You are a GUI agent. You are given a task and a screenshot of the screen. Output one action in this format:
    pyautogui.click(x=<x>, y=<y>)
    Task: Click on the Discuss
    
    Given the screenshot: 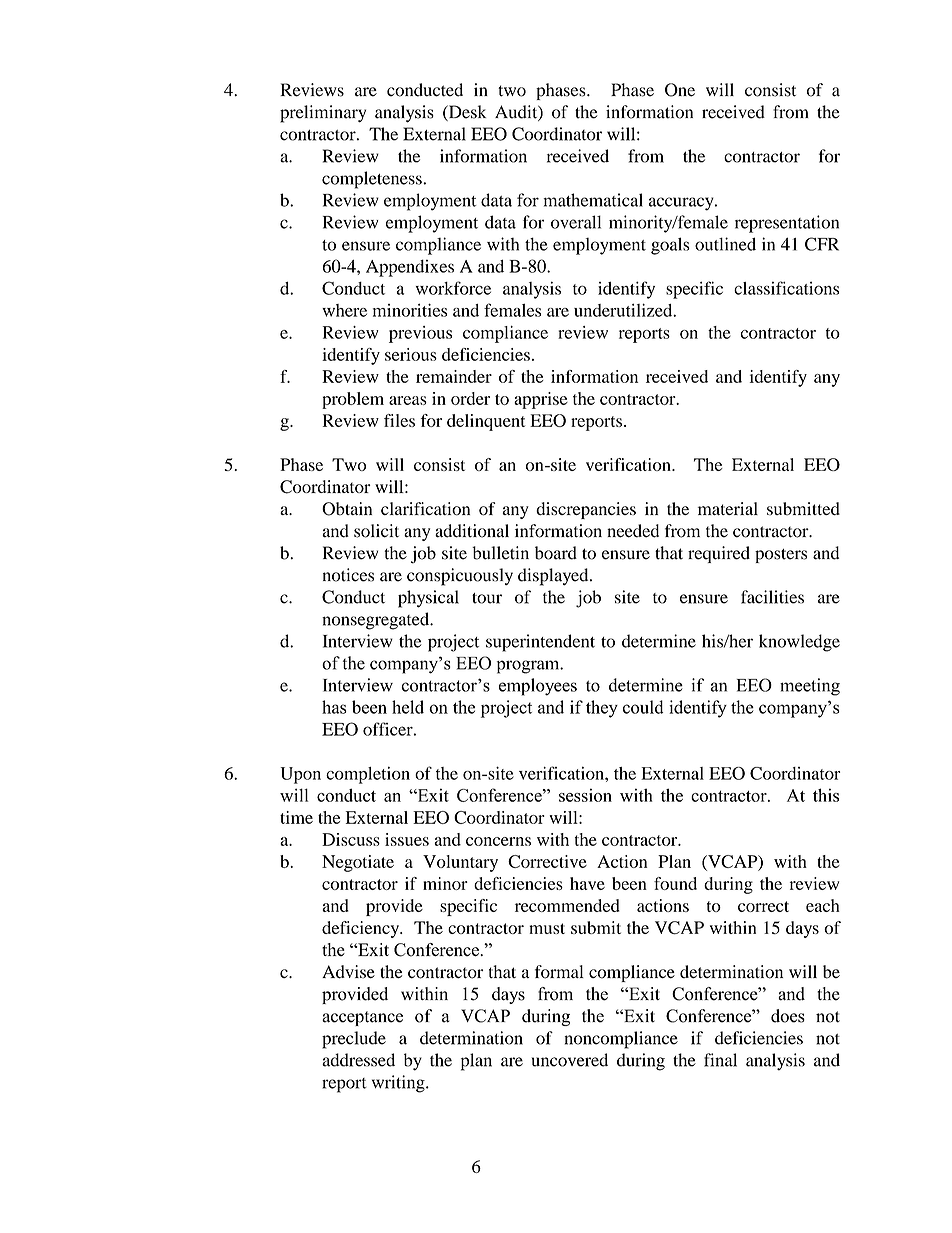 What is the action you would take?
    pyautogui.click(x=351, y=839)
